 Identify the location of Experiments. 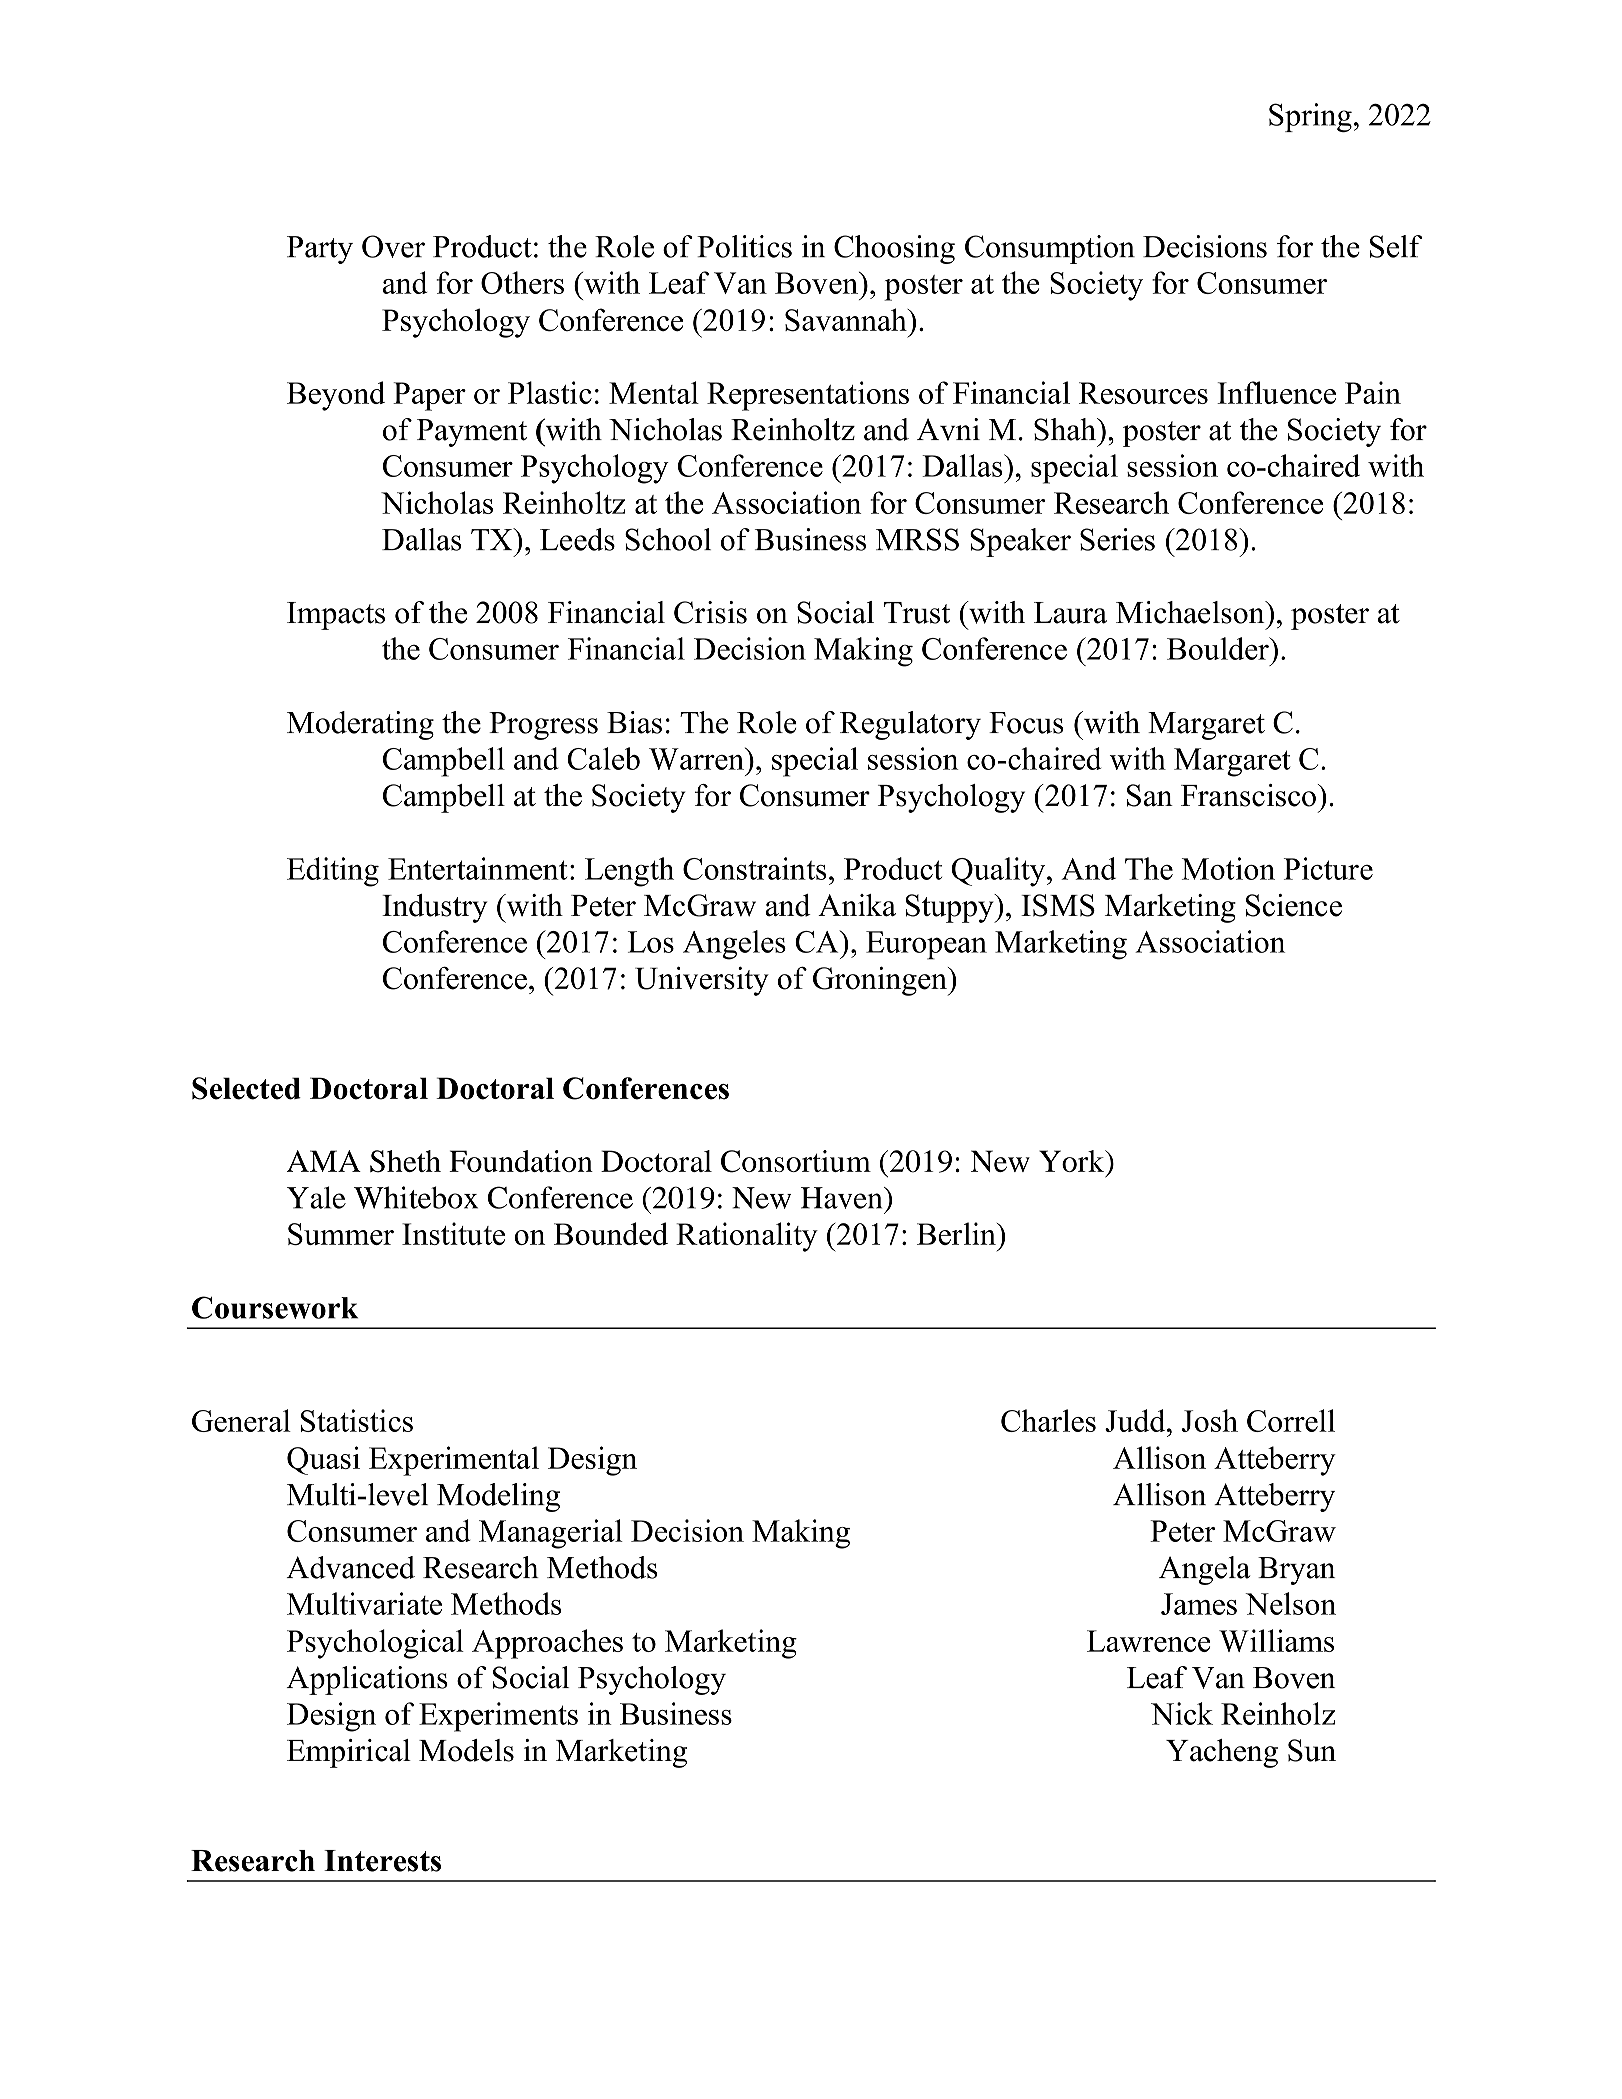
(498, 1717).
